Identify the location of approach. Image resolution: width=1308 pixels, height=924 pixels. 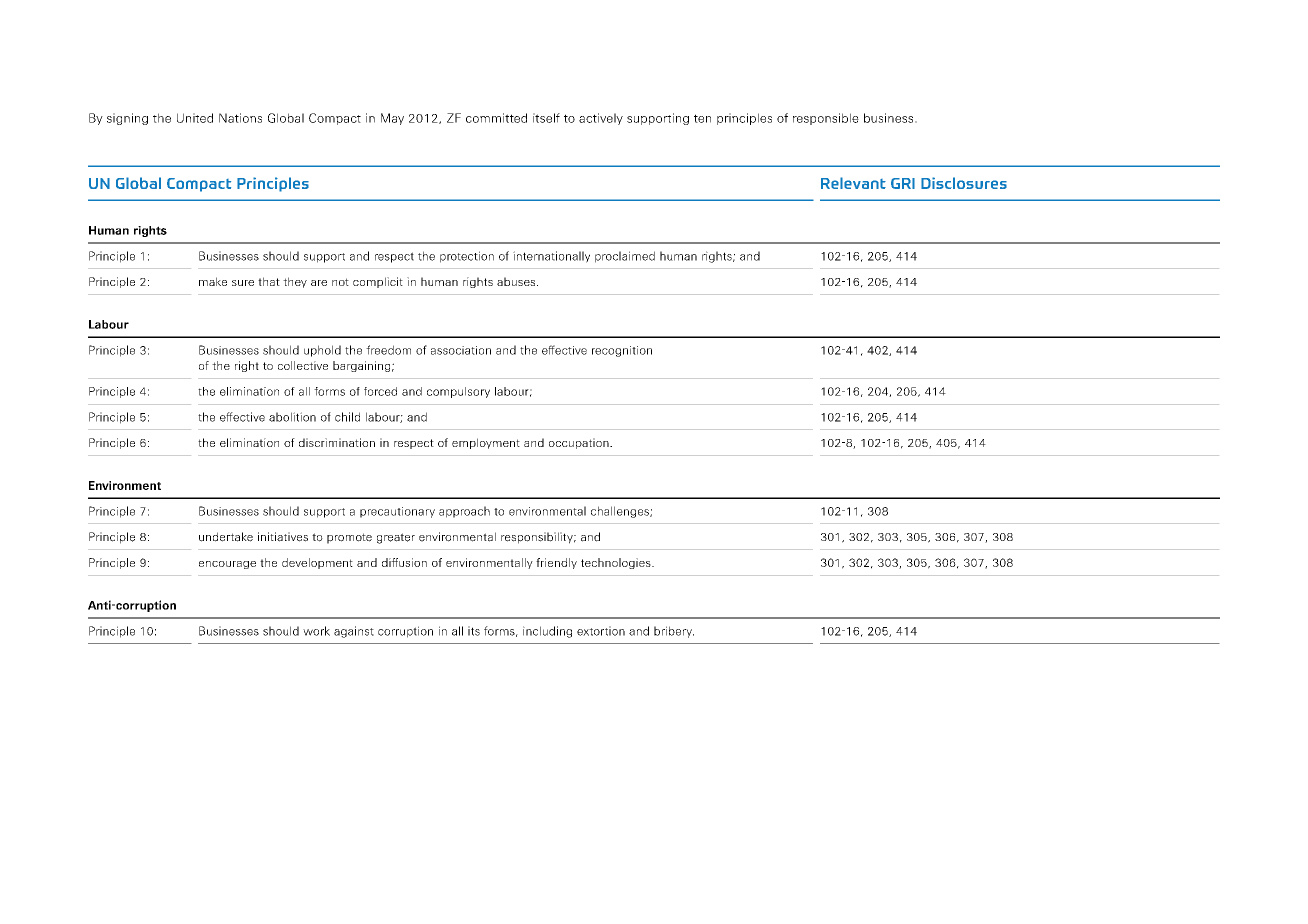
(464, 512).
